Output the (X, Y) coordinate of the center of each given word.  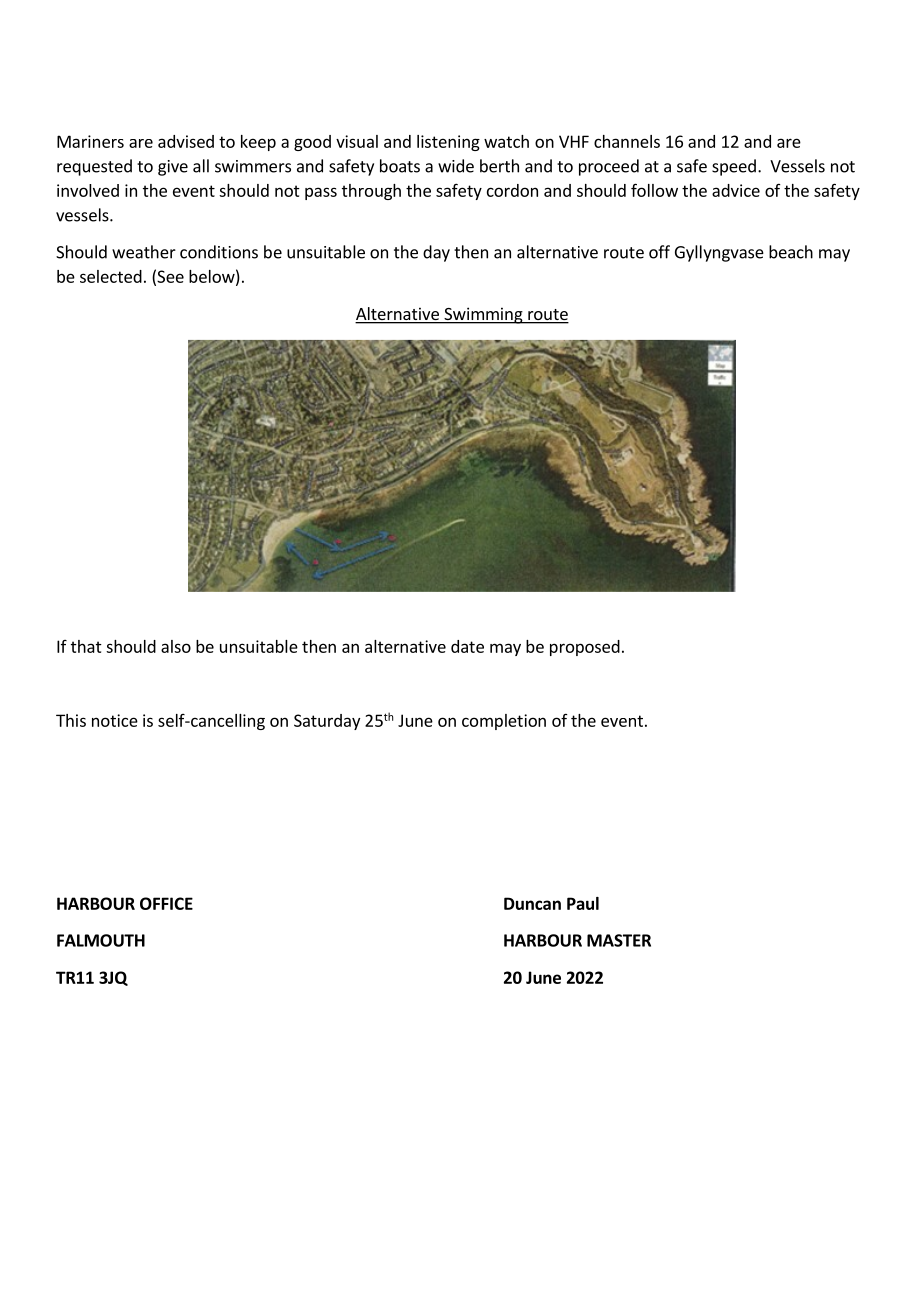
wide (456, 166)
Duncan (532, 903)
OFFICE (166, 903)
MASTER (619, 940)
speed (734, 167)
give (173, 168)
